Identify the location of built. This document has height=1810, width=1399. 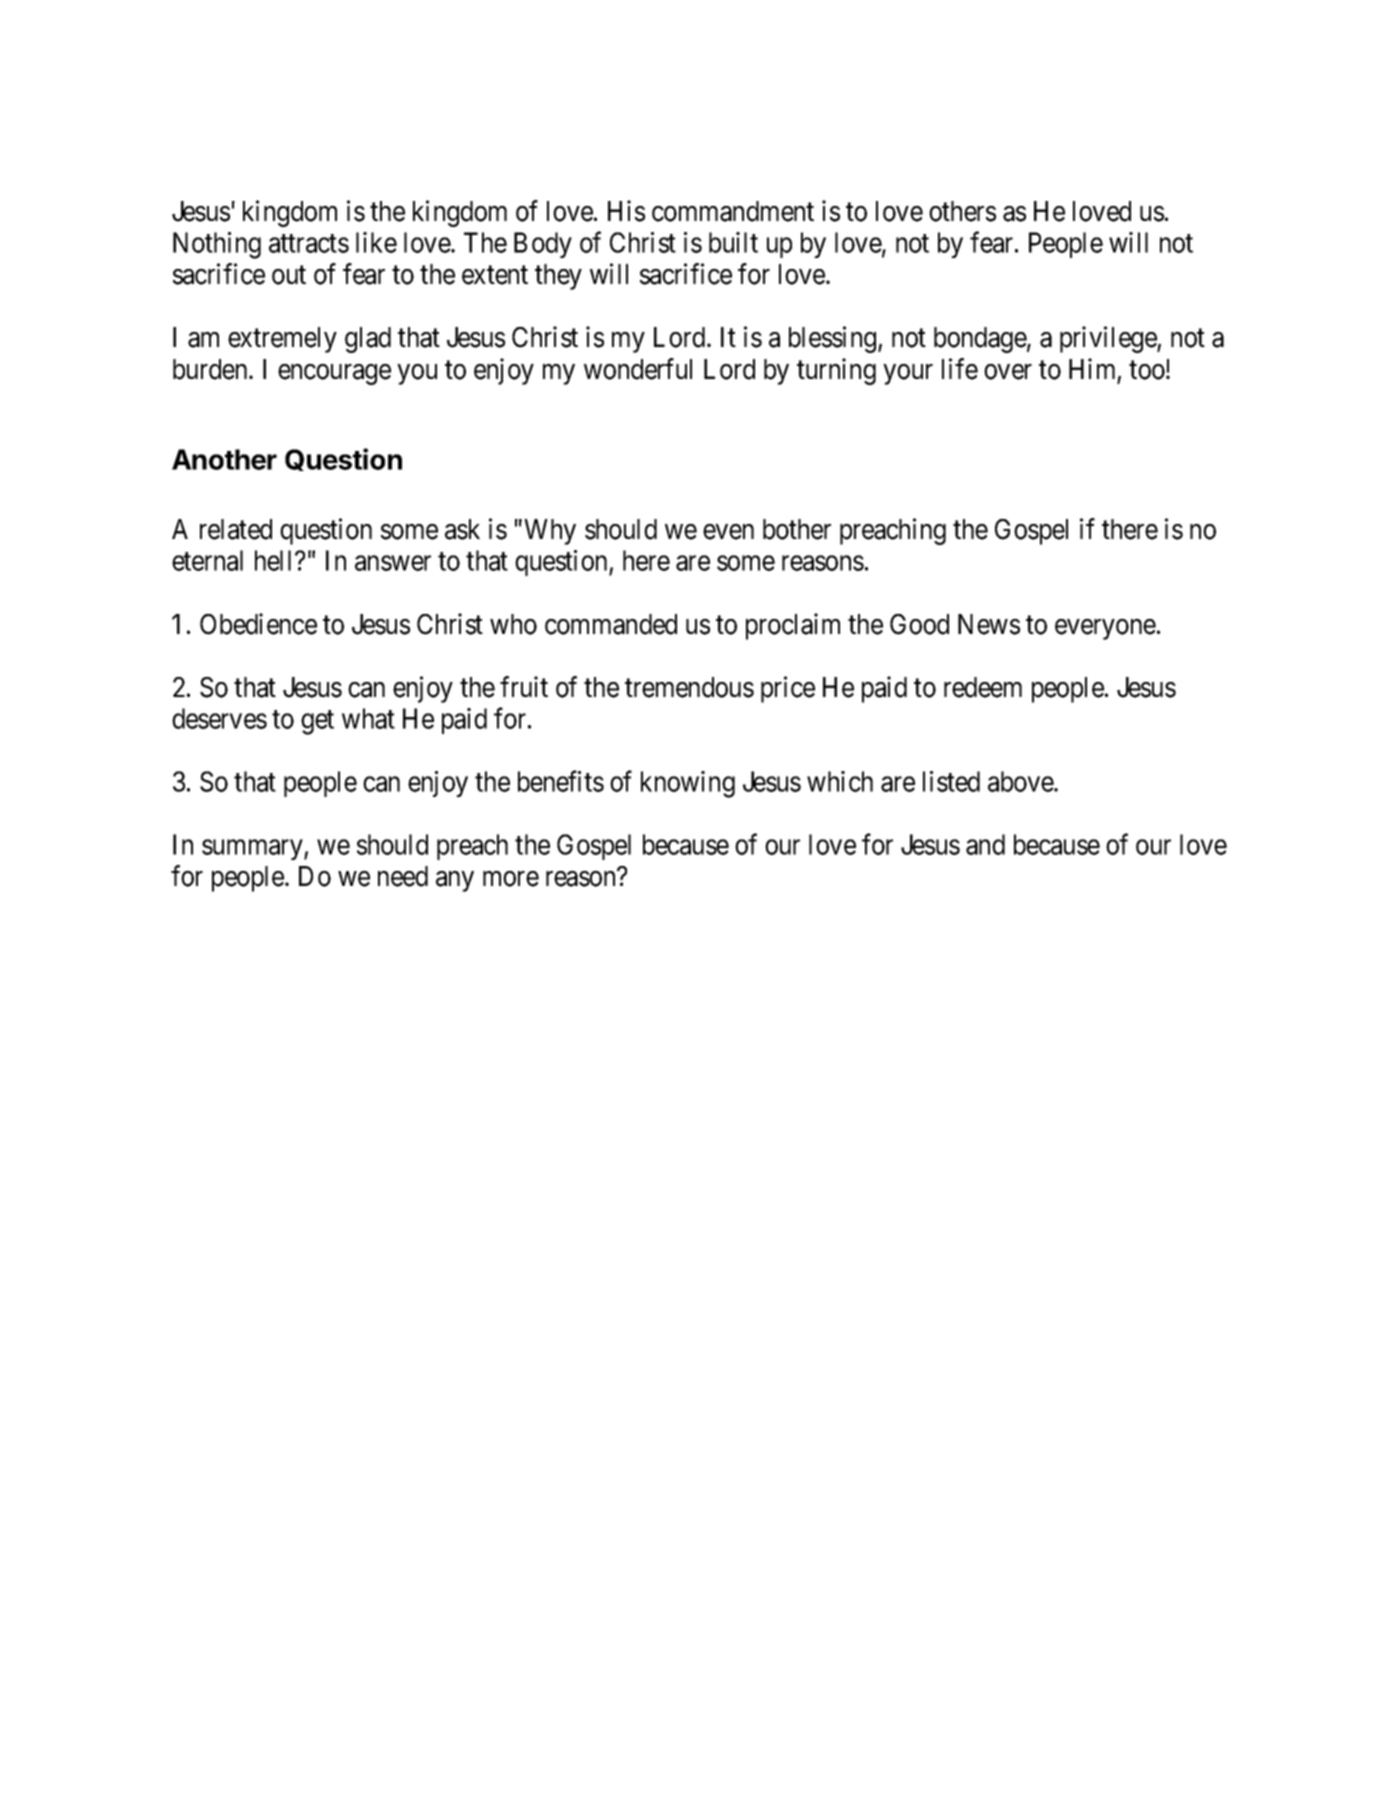
(733, 242).
